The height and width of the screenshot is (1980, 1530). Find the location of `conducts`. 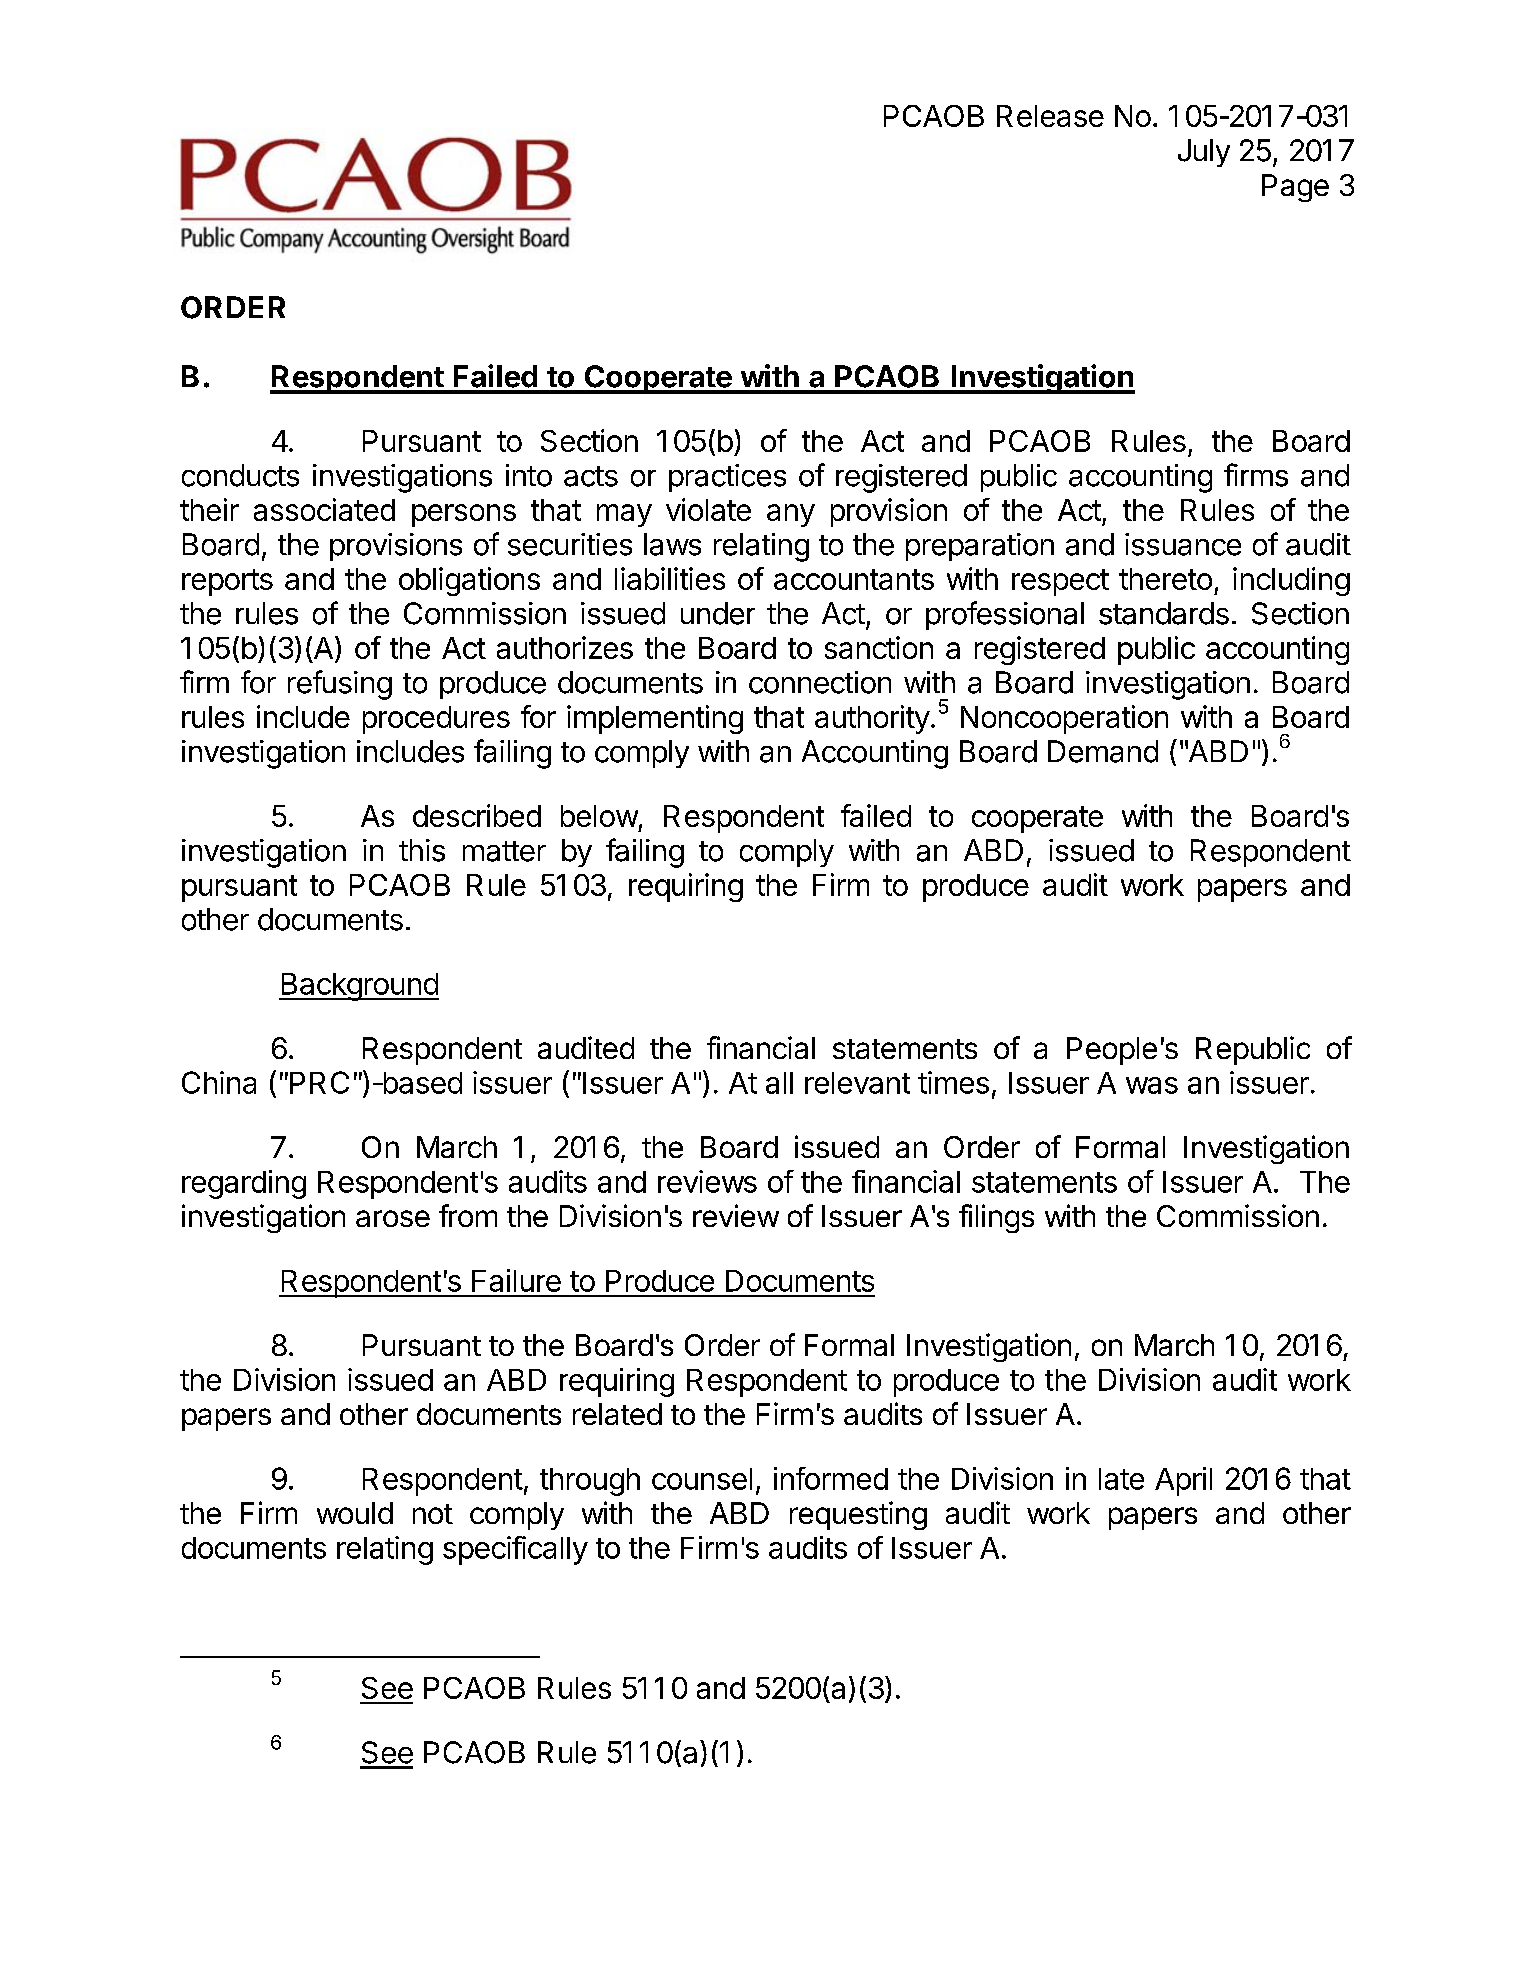

conducts is located at coordinates (240, 475).
